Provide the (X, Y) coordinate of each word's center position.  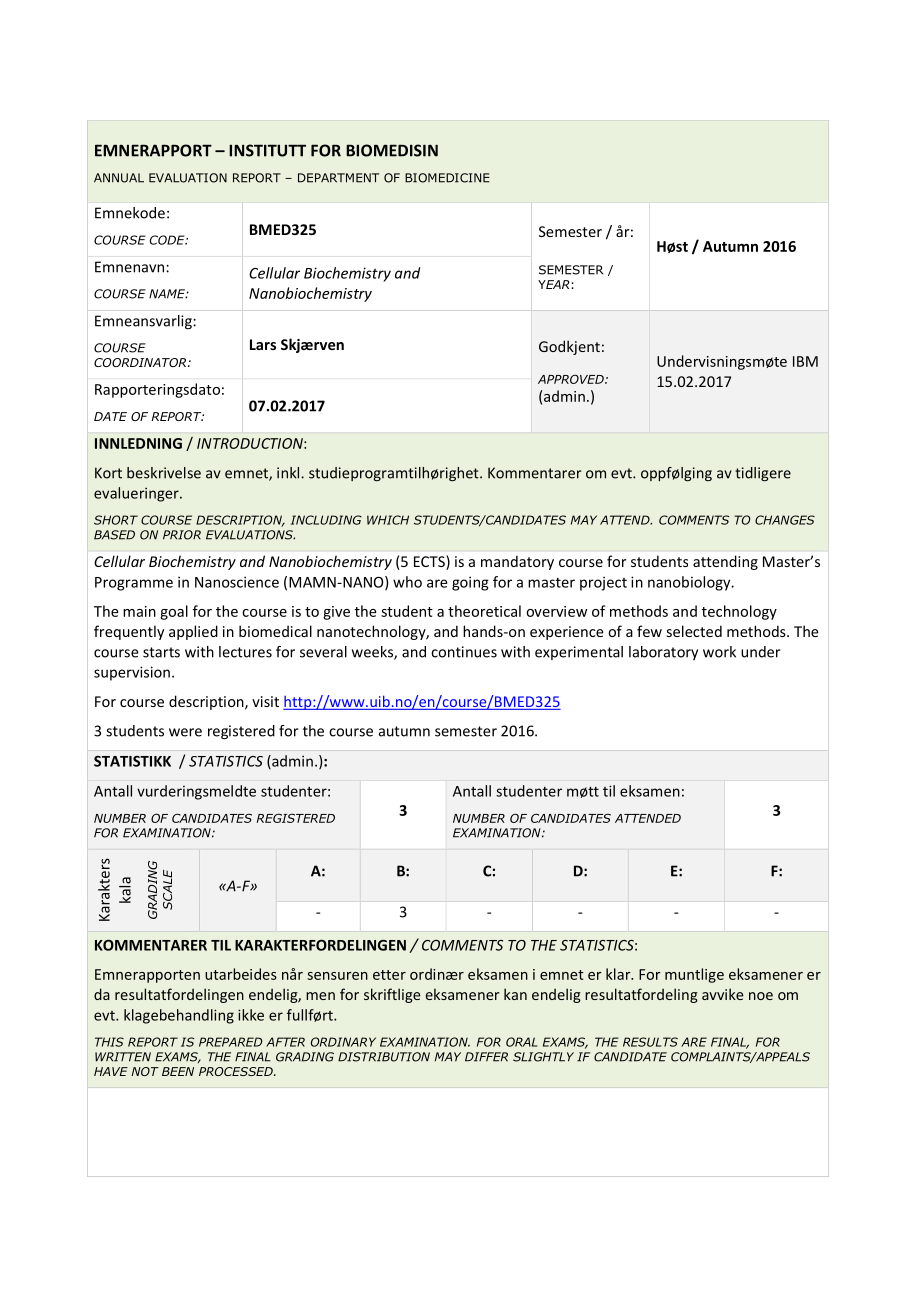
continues (464, 652)
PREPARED (230, 1042)
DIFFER (486, 1057)
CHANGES (785, 520)
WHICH (388, 520)
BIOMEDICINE (447, 178)
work (719, 652)
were (185, 732)
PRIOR (182, 535)
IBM (805, 361)
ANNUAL (119, 178)
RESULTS (650, 1042)
